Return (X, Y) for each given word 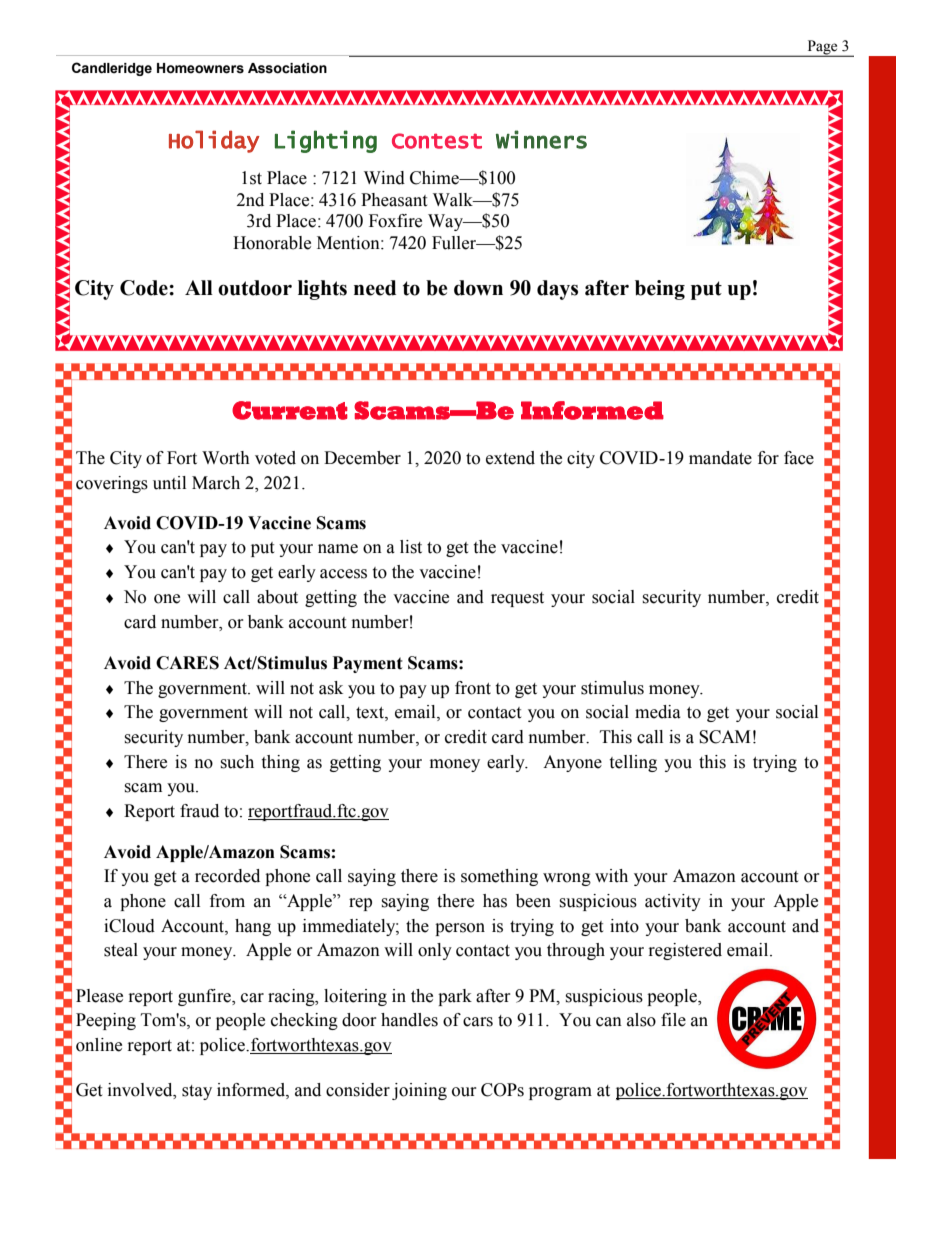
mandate (720, 458)
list (411, 547)
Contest (437, 141)
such (237, 762)
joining (419, 1091)
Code (145, 288)
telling (633, 763)
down (478, 288)
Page (822, 48)
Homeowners (200, 68)
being (660, 290)
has (495, 901)
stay (197, 1092)
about (277, 597)
